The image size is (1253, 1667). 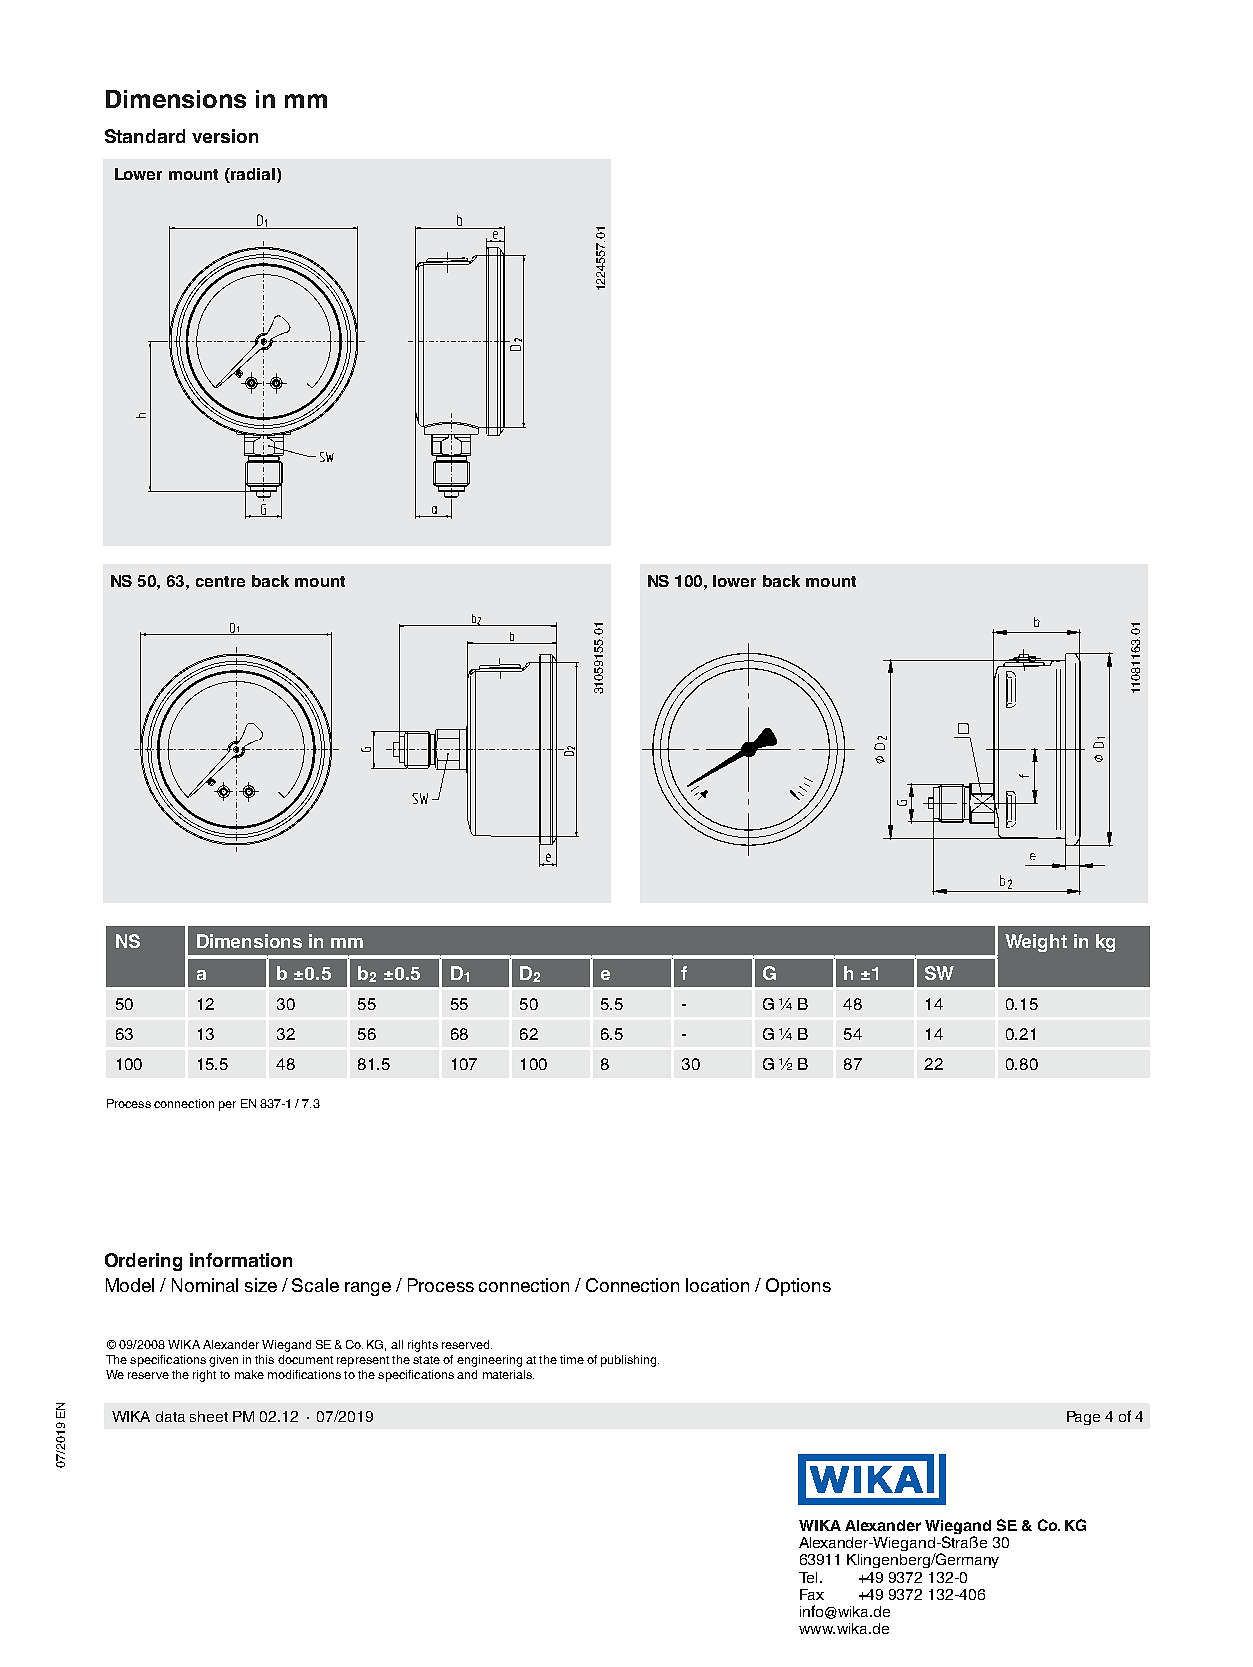 I want to click on Tel, so click(x=808, y=1577).
